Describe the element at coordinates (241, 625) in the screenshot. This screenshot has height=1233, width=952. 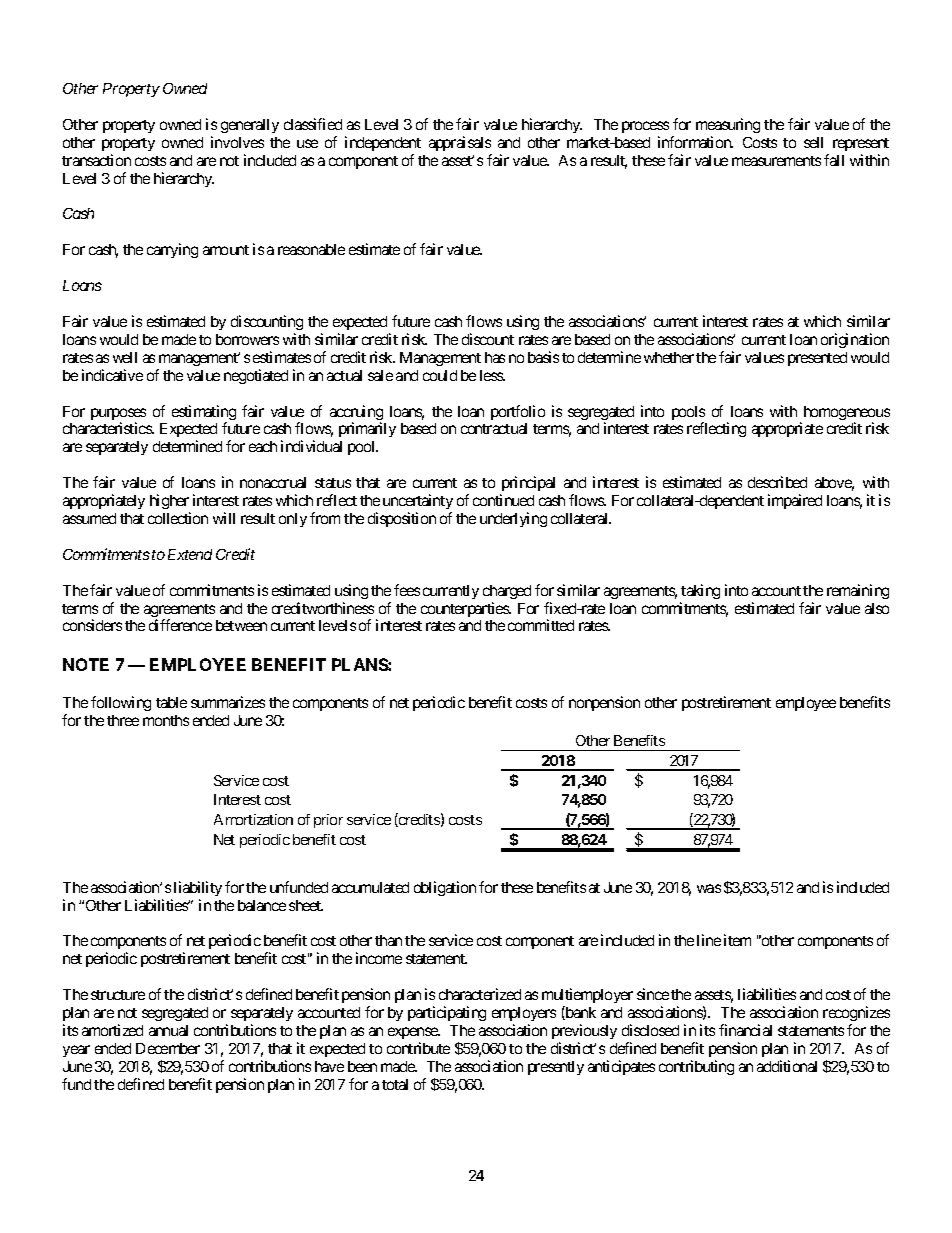
I see `between` at that location.
